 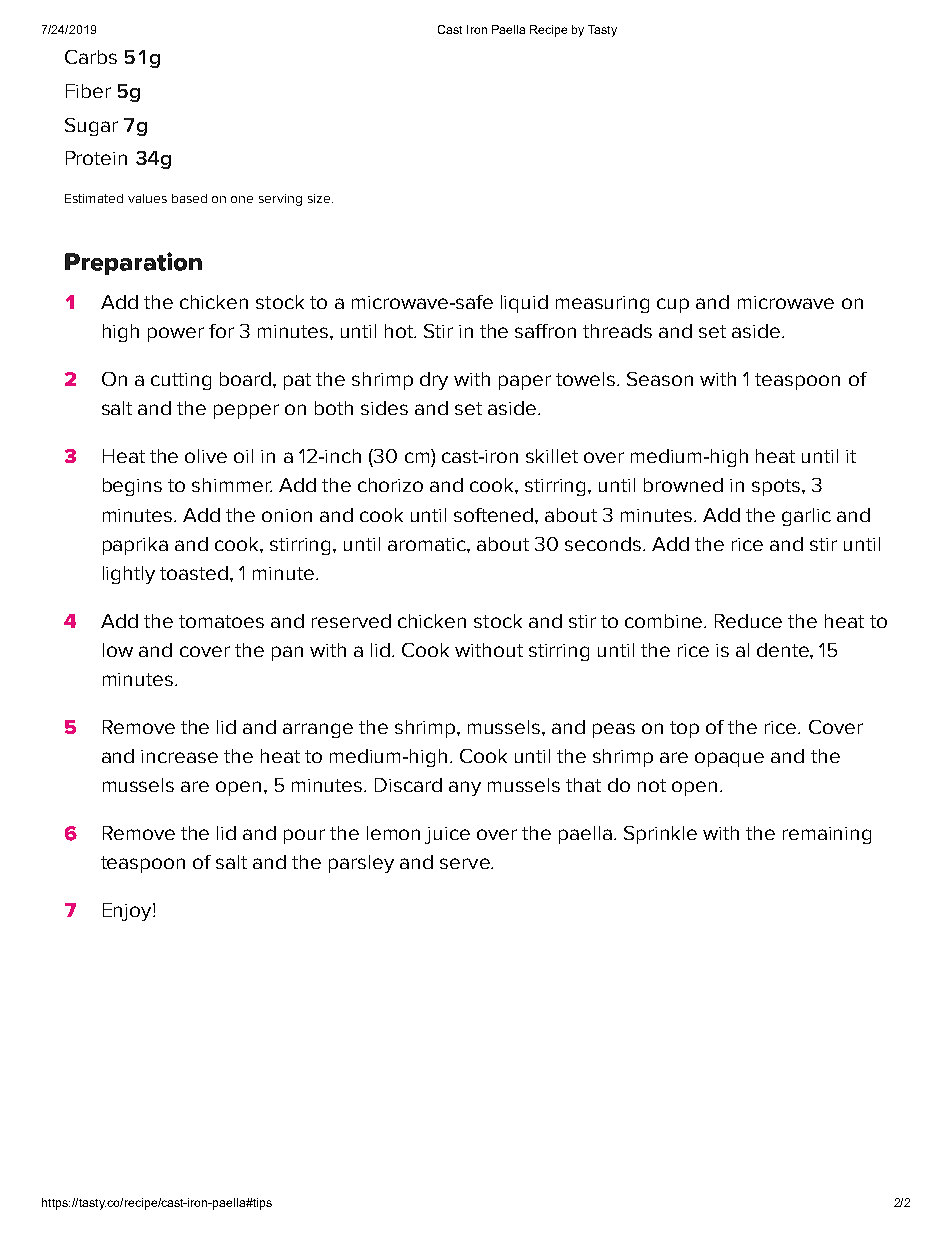 What do you see at coordinates (128, 912) in the screenshot?
I see `Enjoy` at bounding box center [128, 912].
